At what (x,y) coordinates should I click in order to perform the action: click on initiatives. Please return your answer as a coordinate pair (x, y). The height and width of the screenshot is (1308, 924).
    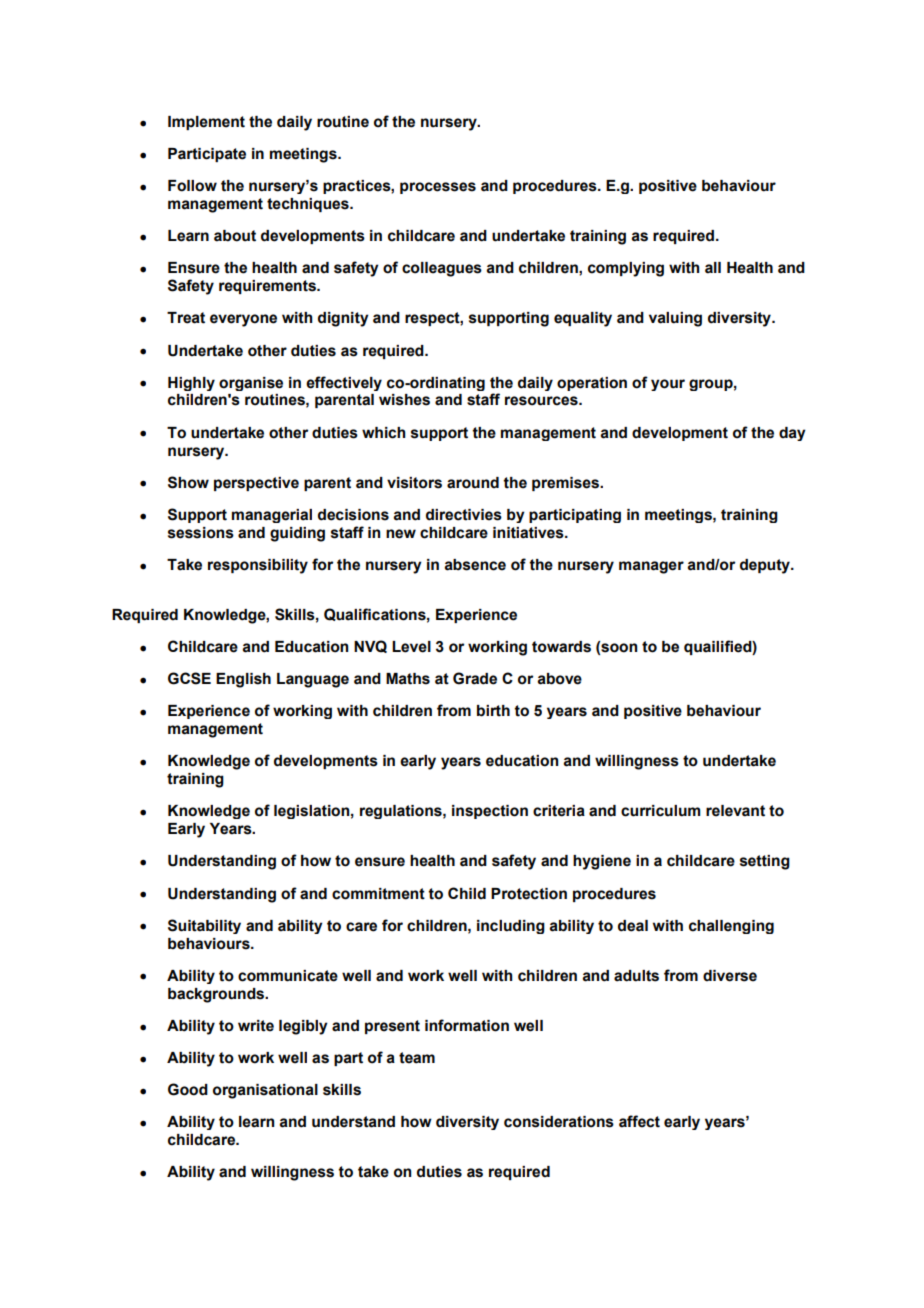
    Looking at the image, I should click on (529, 533).
